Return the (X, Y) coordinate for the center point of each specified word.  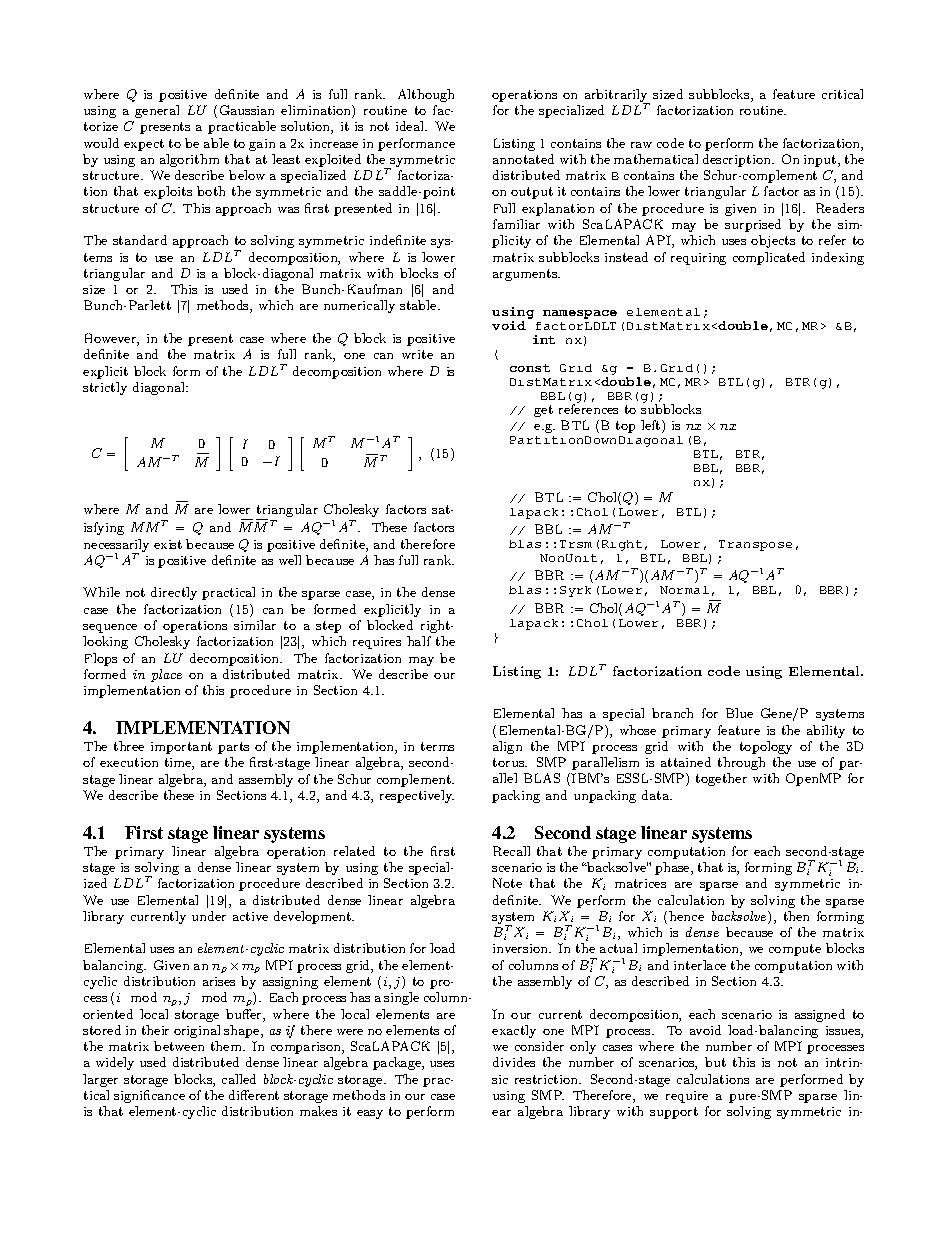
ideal (411, 126)
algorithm (189, 160)
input (821, 161)
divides (514, 1062)
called (239, 1079)
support (674, 1113)
